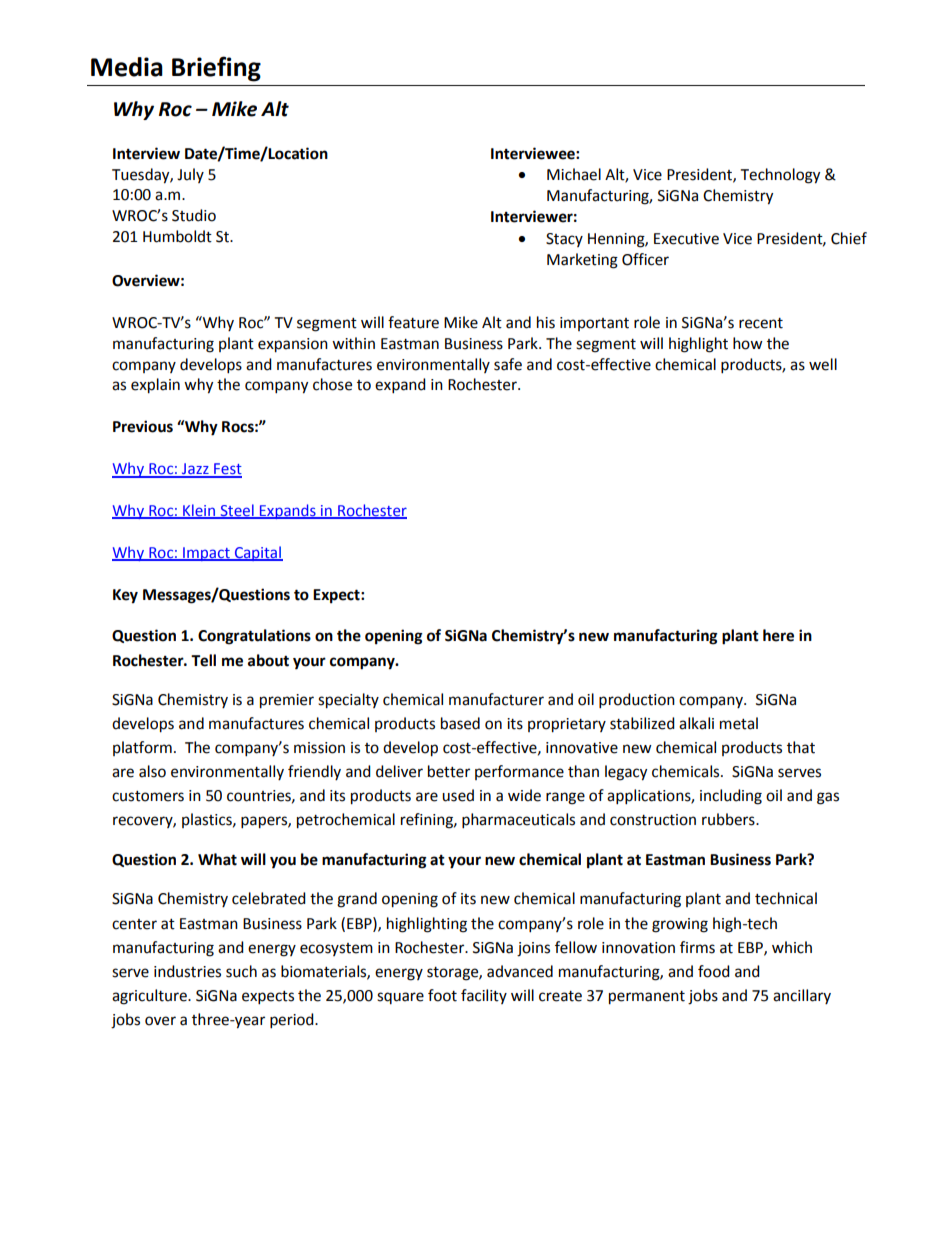  Describe the element at coordinates (823, 364) in the screenshot. I see `well` at that location.
